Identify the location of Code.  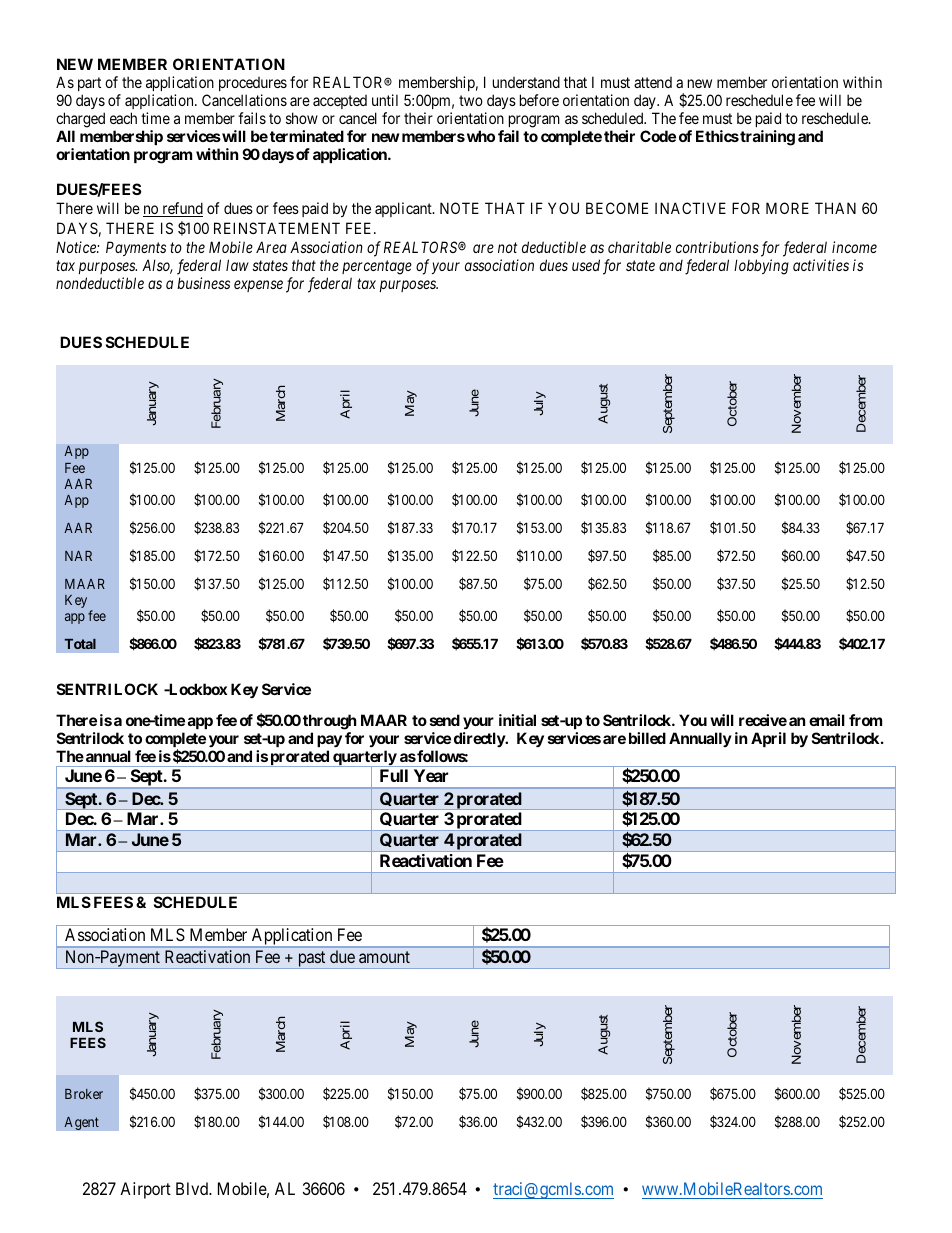
(658, 136).
